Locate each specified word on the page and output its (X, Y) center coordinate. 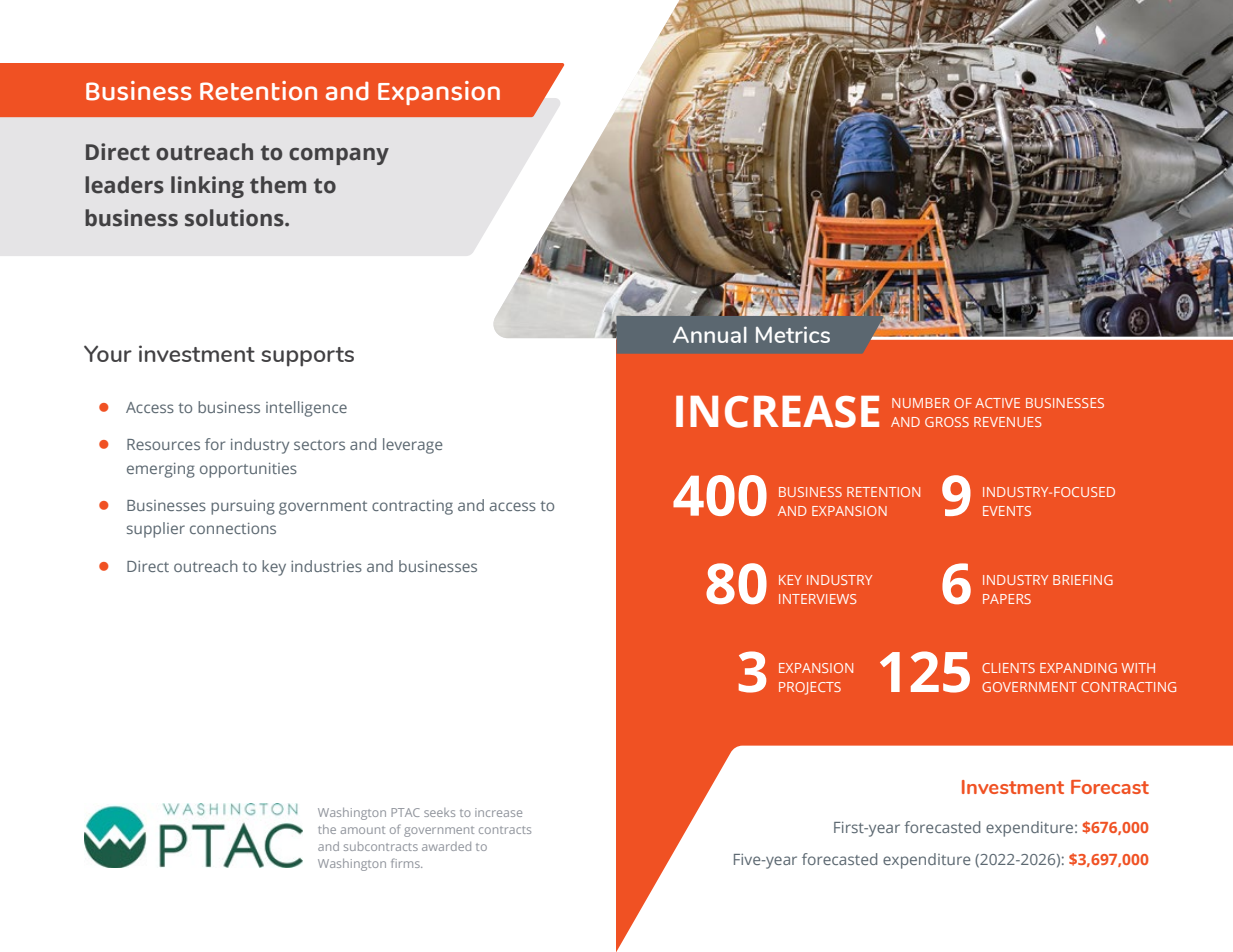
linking (207, 187)
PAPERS (1007, 599)
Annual (710, 335)
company (339, 156)
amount (363, 830)
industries (326, 566)
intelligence (306, 409)
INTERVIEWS (818, 599)
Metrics (793, 334)
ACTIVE (997, 403)
